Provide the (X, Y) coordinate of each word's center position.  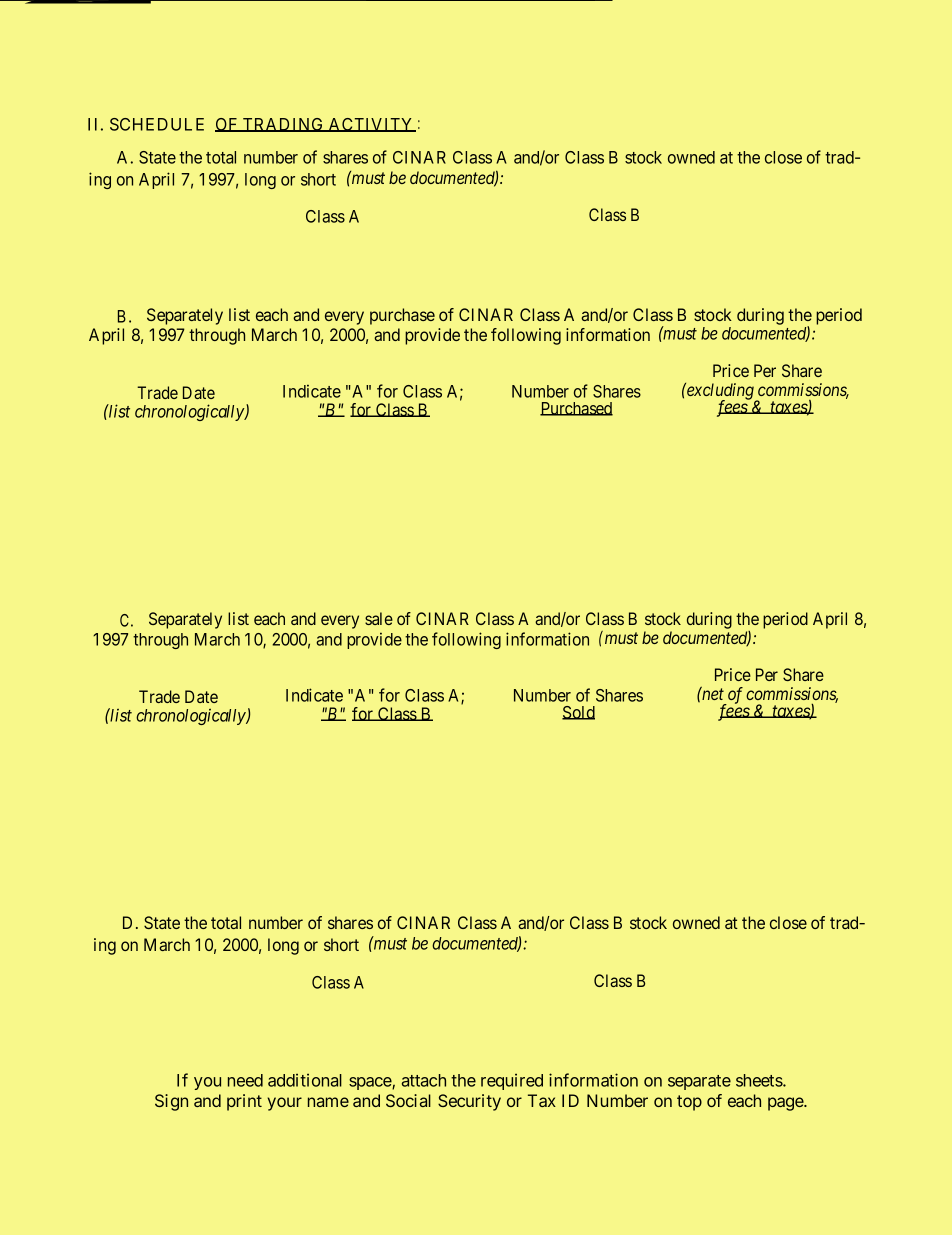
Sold (578, 713)
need (245, 1080)
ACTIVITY (371, 125)
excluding (720, 392)
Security (469, 1102)
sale (379, 618)
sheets (760, 1080)
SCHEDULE (157, 124)
